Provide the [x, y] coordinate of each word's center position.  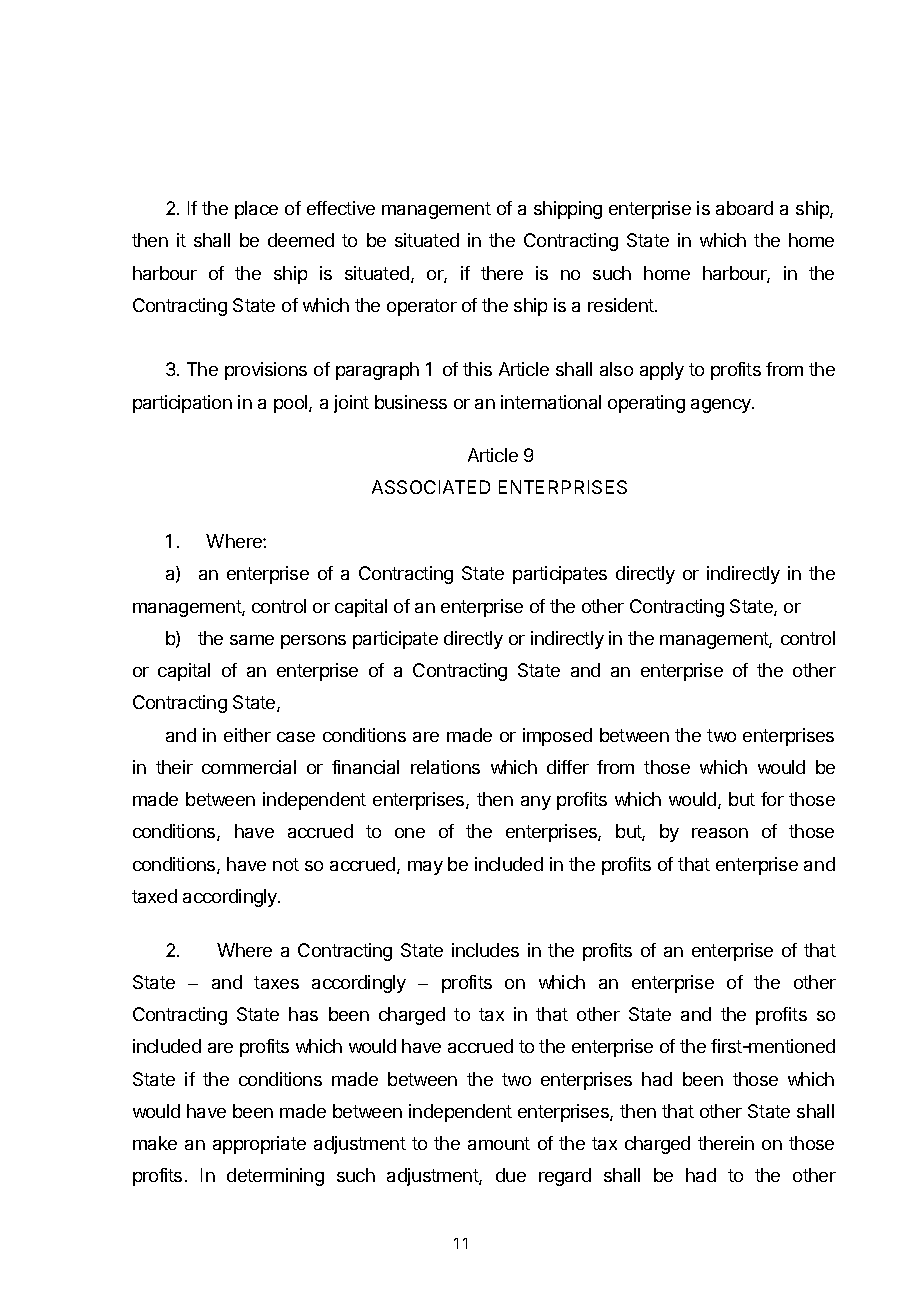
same [252, 640]
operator [422, 307]
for [772, 799]
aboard [744, 208]
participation [182, 404]
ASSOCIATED [431, 487]
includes [485, 950]
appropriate [259, 1145]
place [256, 210]
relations [445, 767]
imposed [557, 737]
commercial [249, 767]
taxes [276, 982]
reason [720, 833]
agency [722, 406]
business [411, 402]
